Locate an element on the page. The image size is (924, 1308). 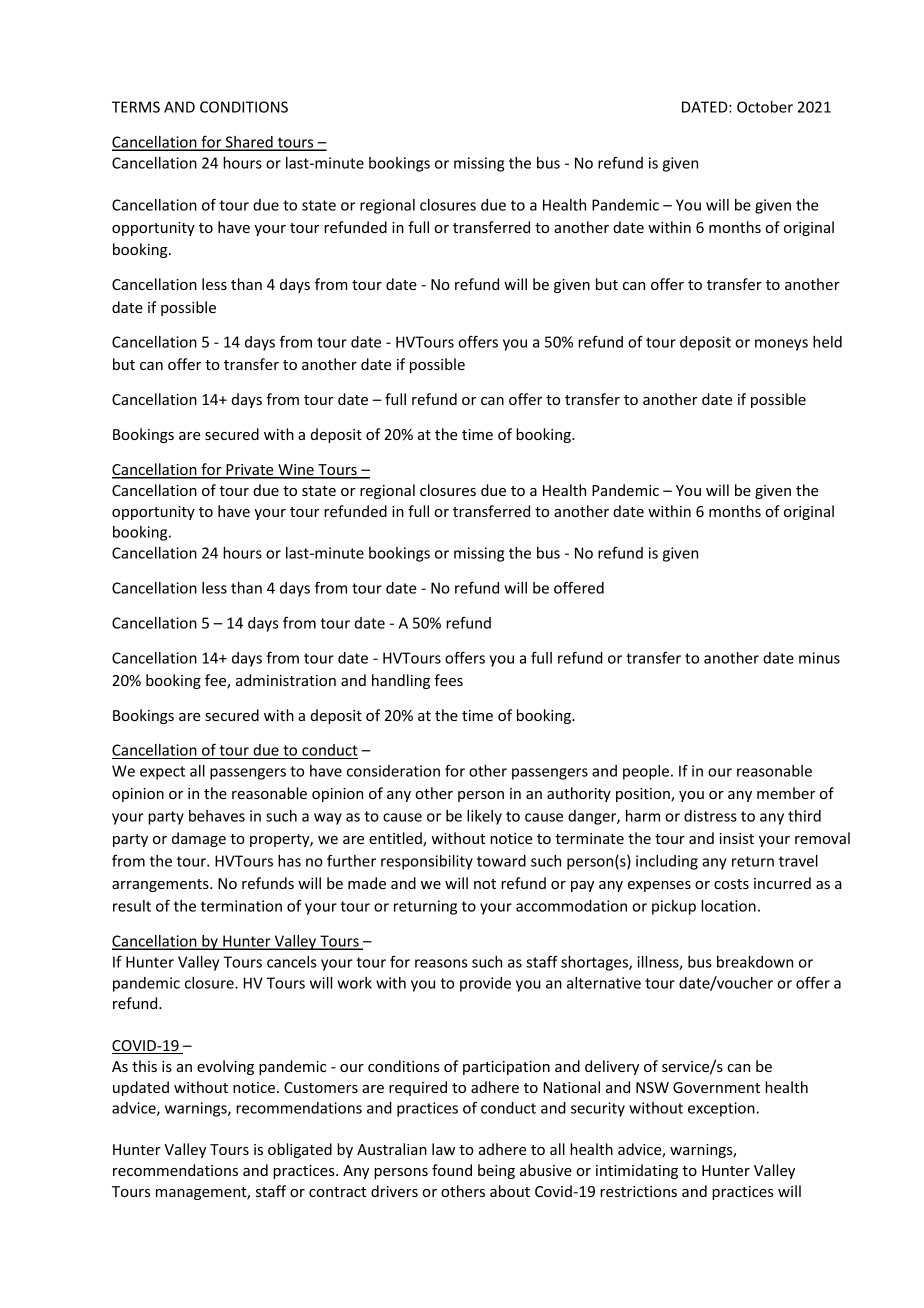
Wine is located at coordinates (296, 471).
